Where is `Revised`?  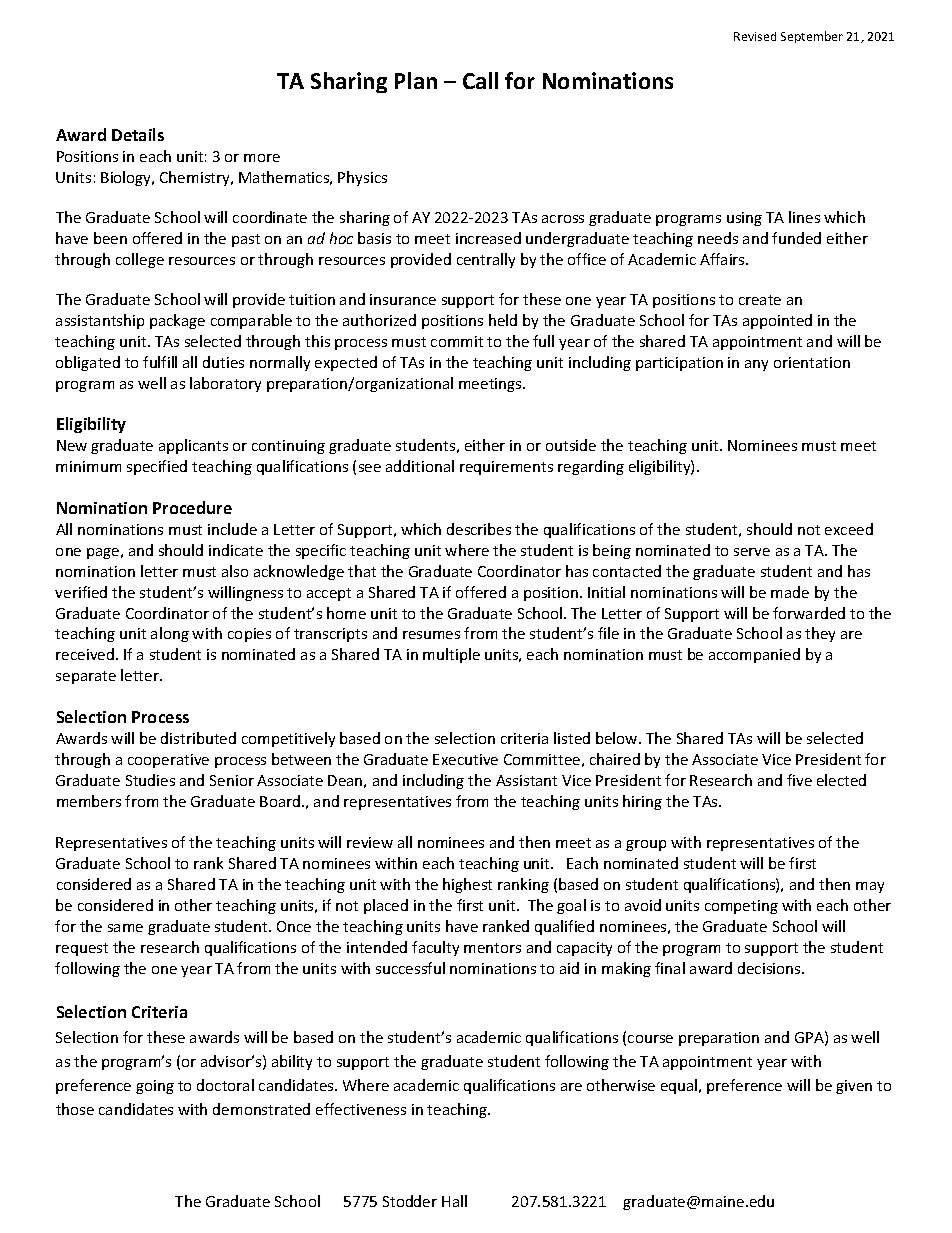
Revised is located at coordinates (755, 36).
